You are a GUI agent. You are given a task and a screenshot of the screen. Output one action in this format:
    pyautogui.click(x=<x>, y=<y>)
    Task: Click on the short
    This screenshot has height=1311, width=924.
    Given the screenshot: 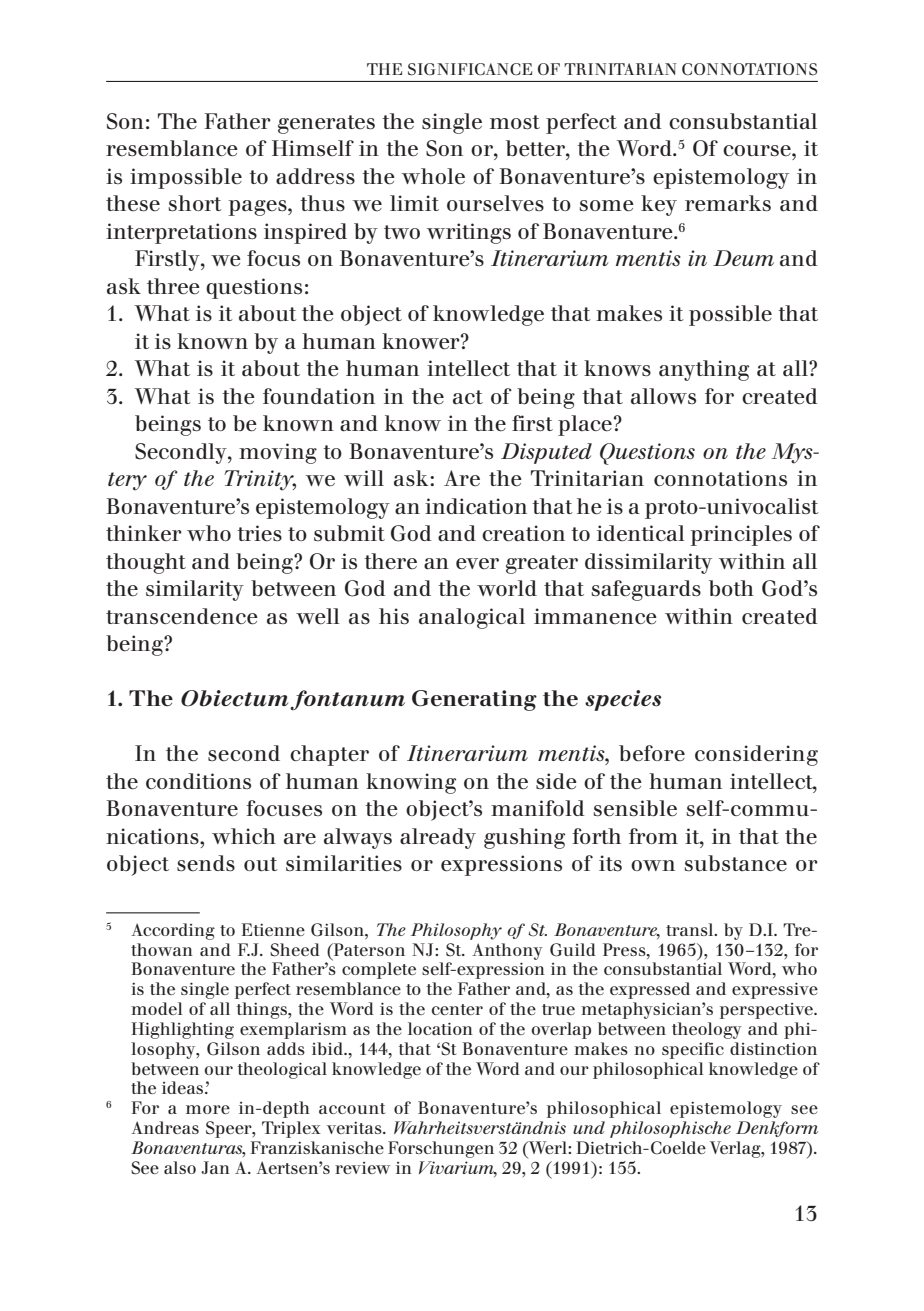 What is the action you would take?
    pyautogui.click(x=195, y=203)
